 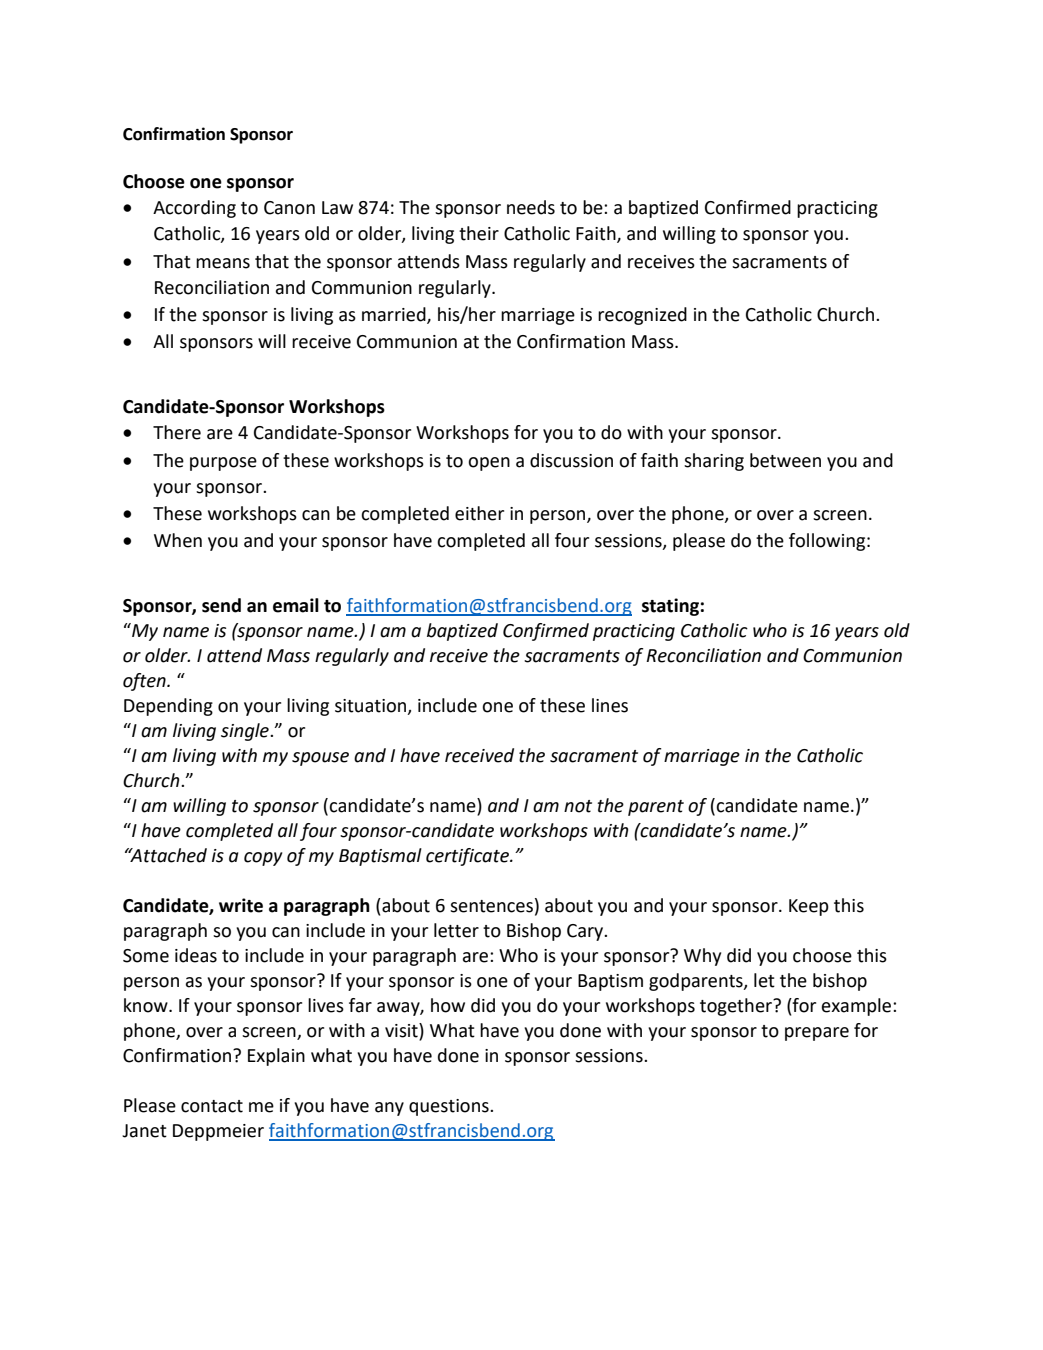 I want to click on There, so click(x=177, y=432).
